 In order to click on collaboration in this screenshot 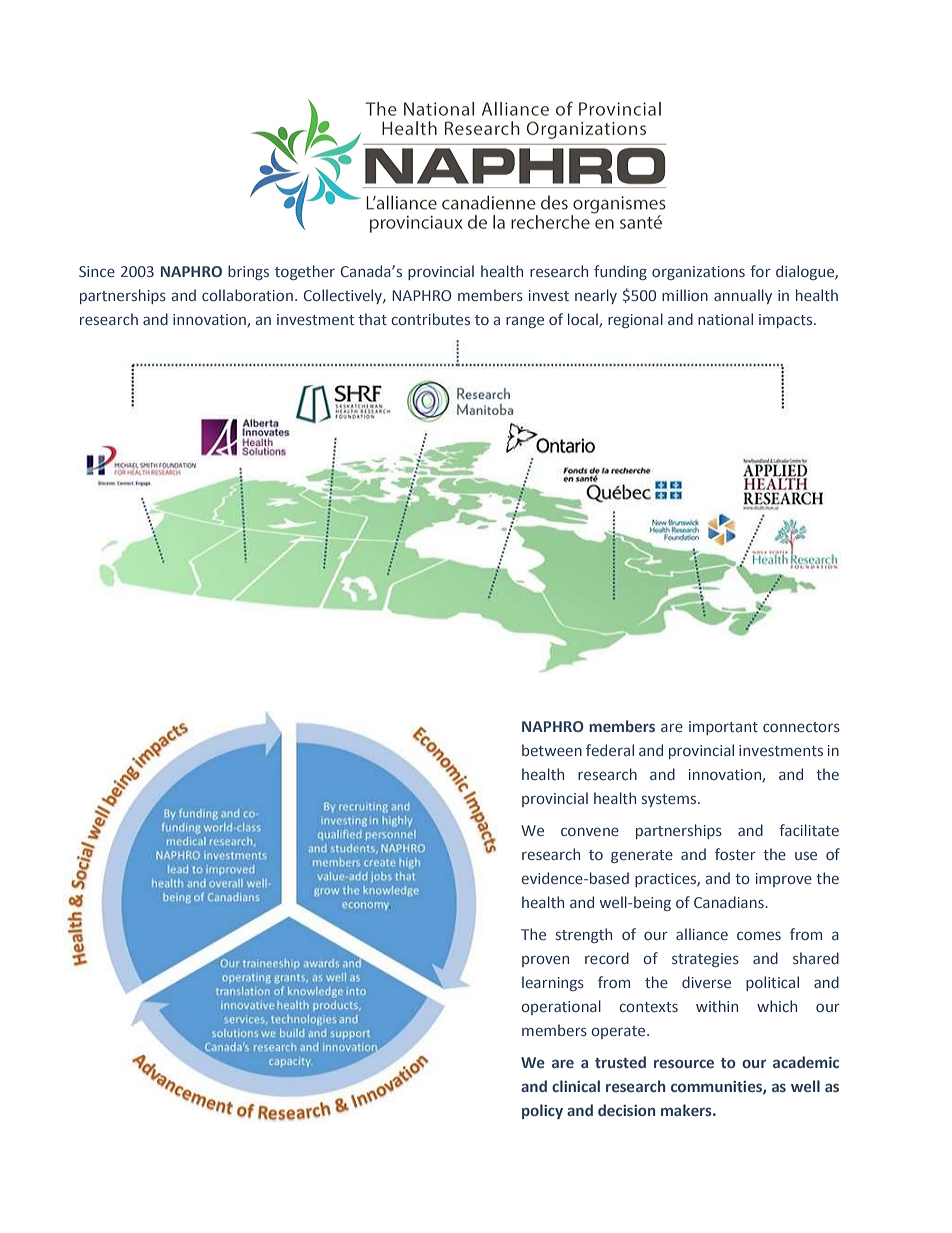, I will do `click(247, 295)`.
